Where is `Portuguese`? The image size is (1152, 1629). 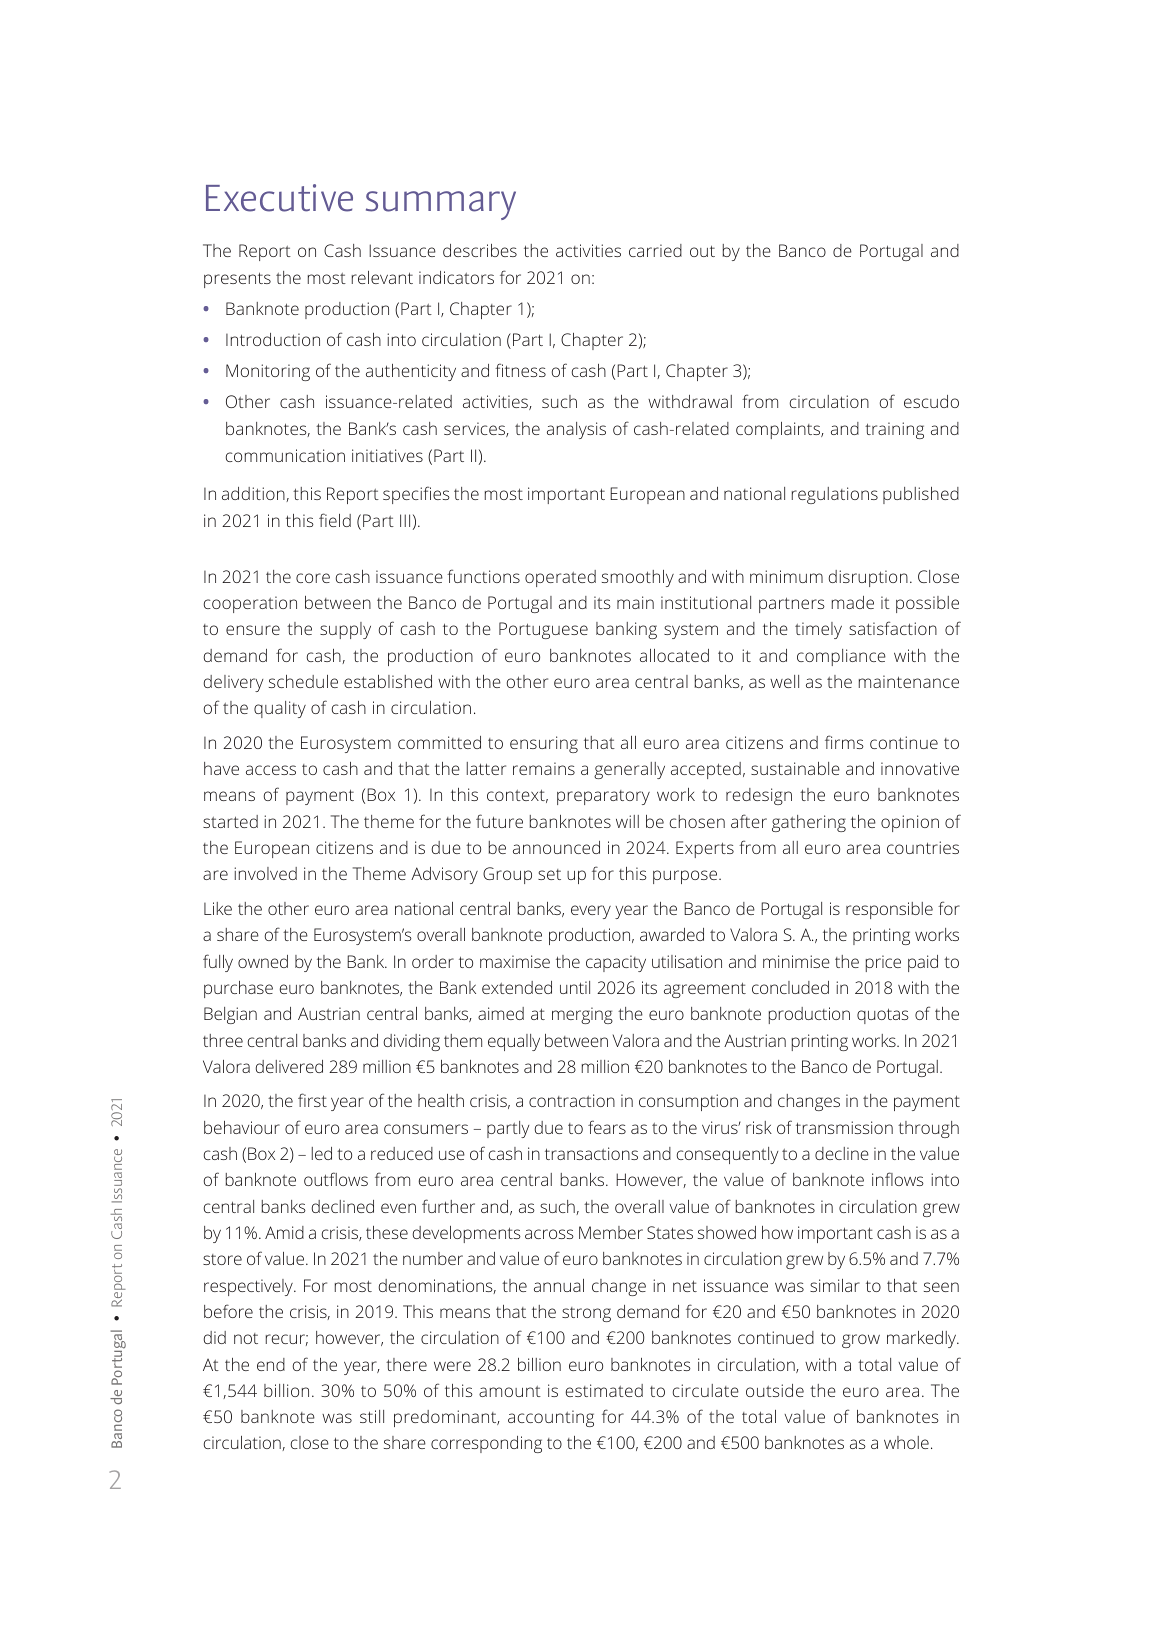 Portuguese is located at coordinates (543, 630).
